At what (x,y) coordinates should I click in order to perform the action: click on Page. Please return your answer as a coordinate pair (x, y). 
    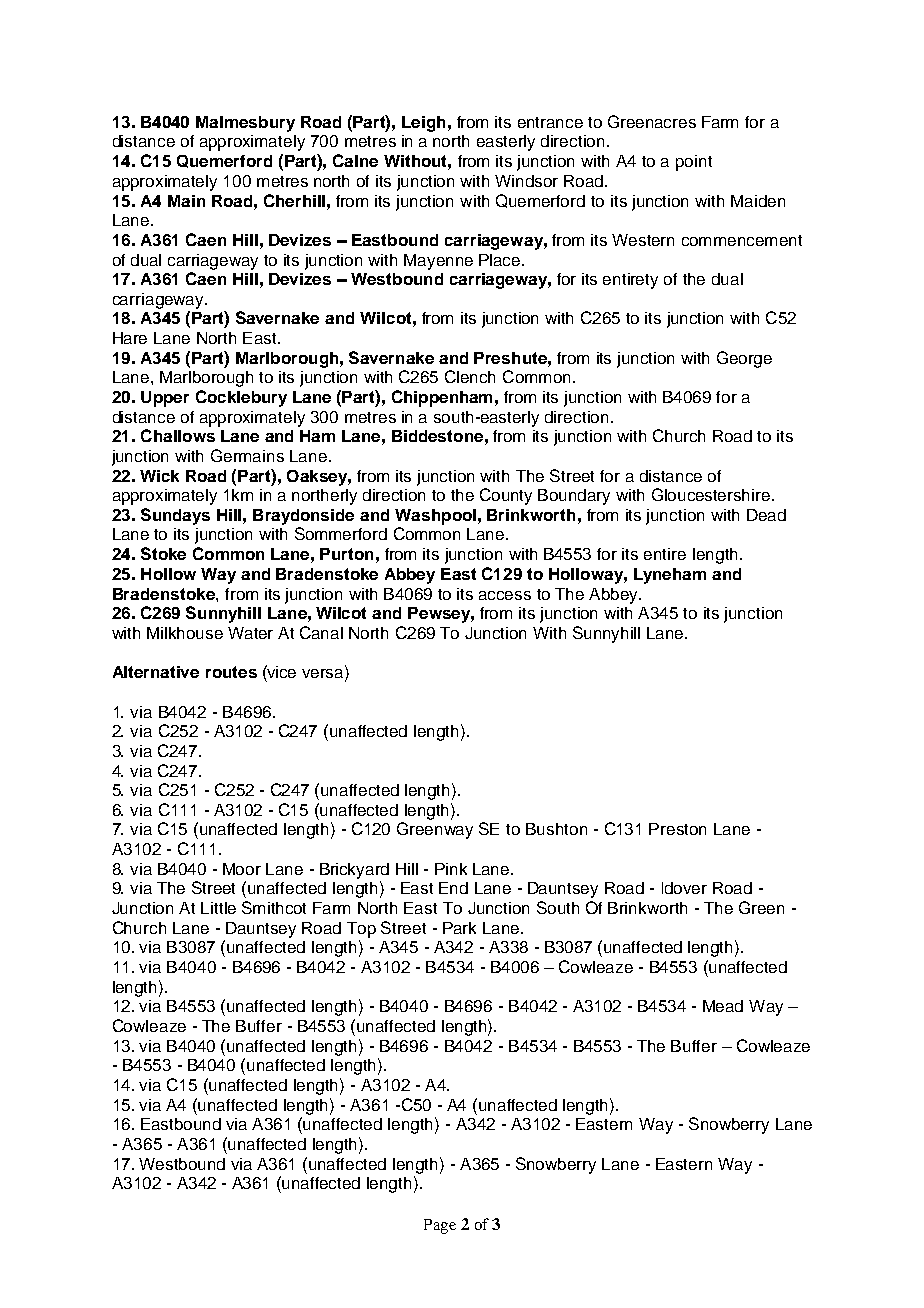
    Looking at the image, I should click on (440, 1226).
